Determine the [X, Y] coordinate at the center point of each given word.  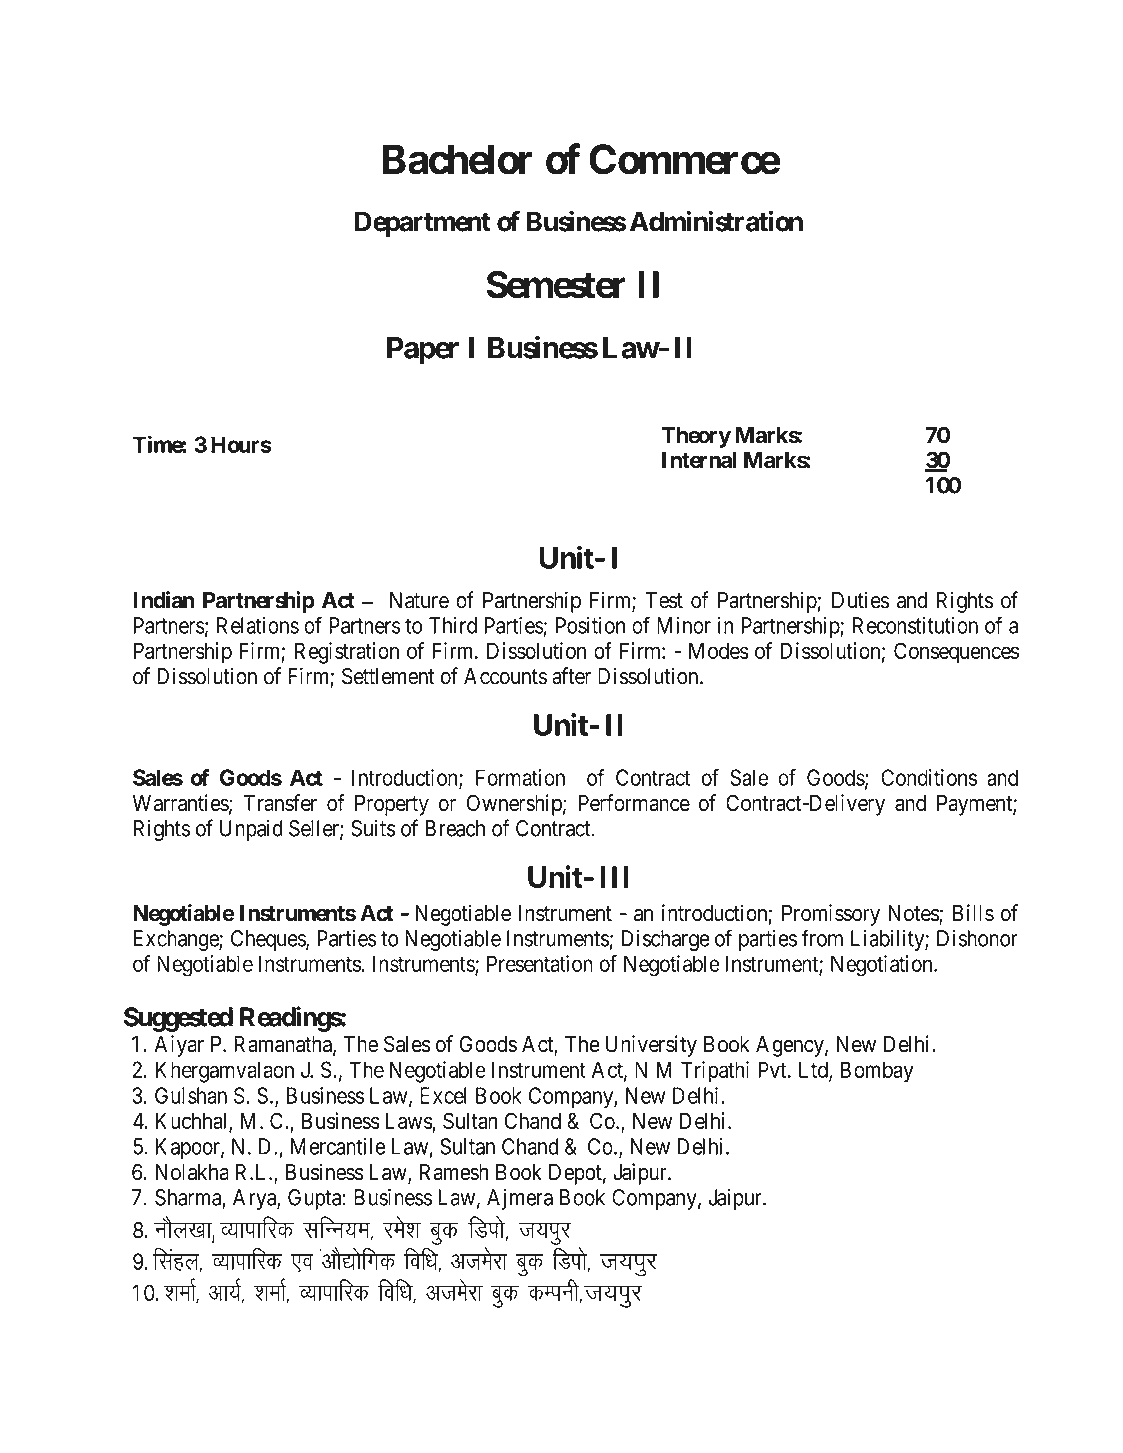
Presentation [540, 963]
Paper [423, 351]
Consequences [956, 653]
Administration [716, 221]
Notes [914, 914]
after [571, 676]
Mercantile [338, 1146]
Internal [699, 460]
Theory [696, 437]
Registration [347, 653]
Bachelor [458, 159]
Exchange [177, 940]
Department [423, 224]
